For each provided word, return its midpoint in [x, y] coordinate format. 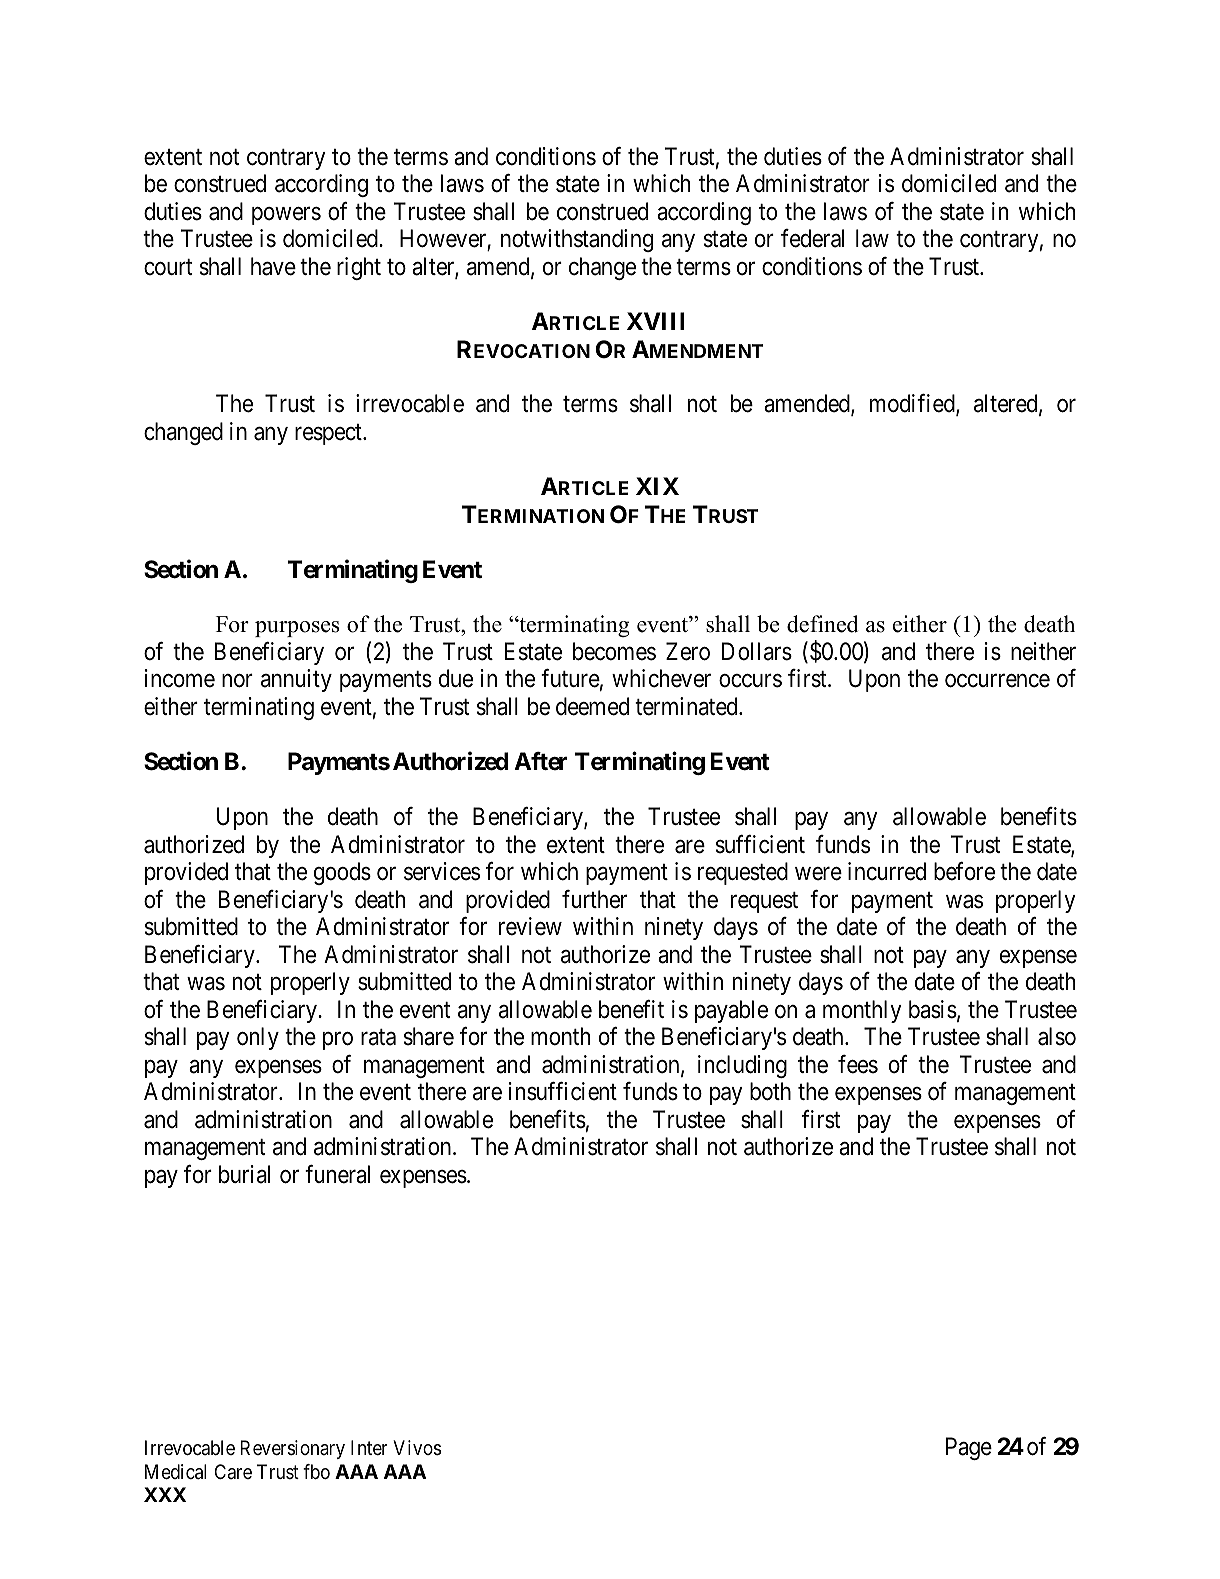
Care [233, 1471]
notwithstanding [577, 240]
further [594, 899]
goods [342, 873]
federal [812, 238]
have [273, 266]
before [964, 871]
